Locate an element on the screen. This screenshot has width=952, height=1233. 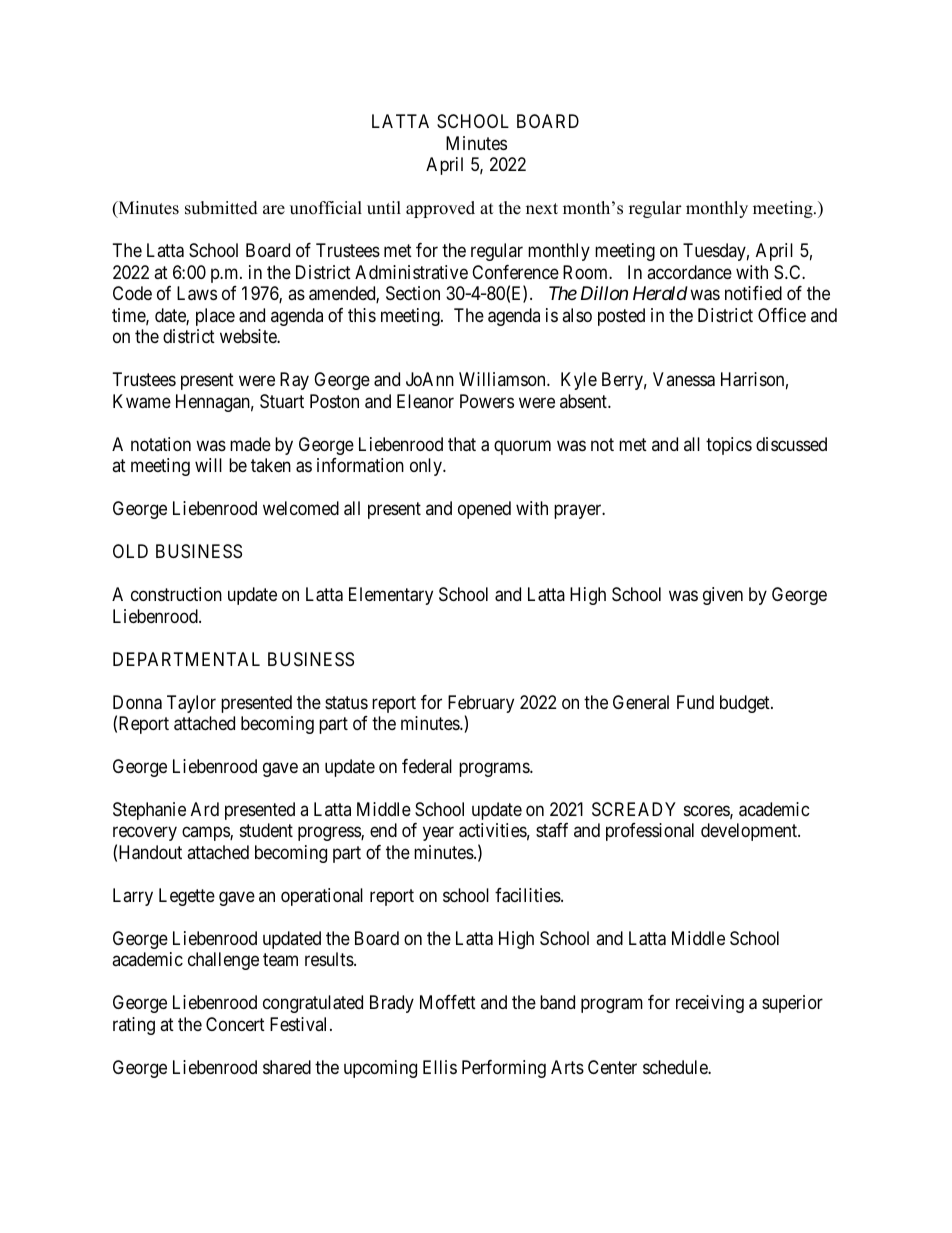
Ellis is located at coordinates (440, 1067).
